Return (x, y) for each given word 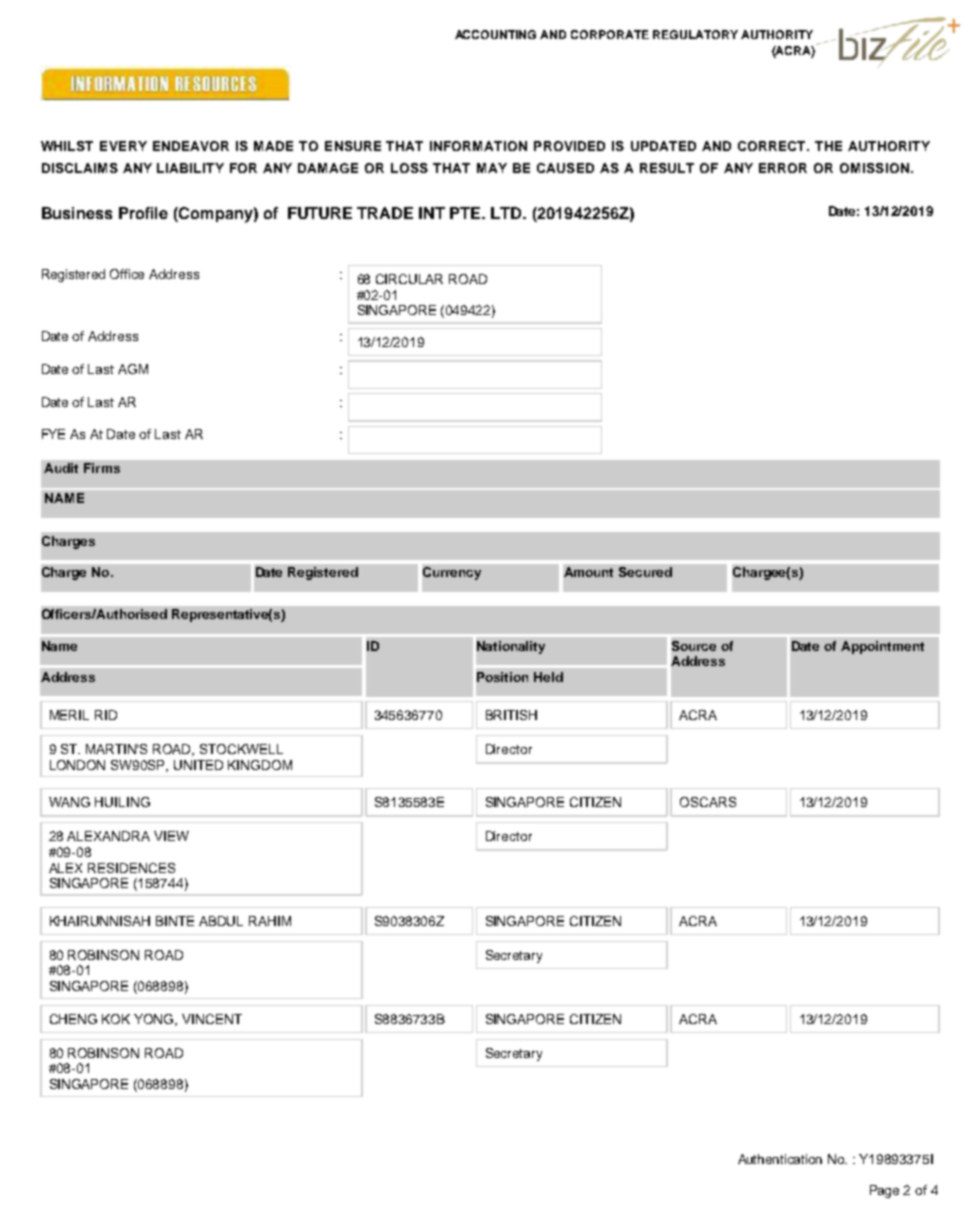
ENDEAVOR (191, 146)
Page (884, 1191)
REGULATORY (695, 34)
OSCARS (708, 802)
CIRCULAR (409, 279)
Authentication (780, 1159)
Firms (102, 468)
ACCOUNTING (495, 34)
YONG (155, 1020)
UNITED (198, 765)
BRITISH (511, 715)
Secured (645, 572)
